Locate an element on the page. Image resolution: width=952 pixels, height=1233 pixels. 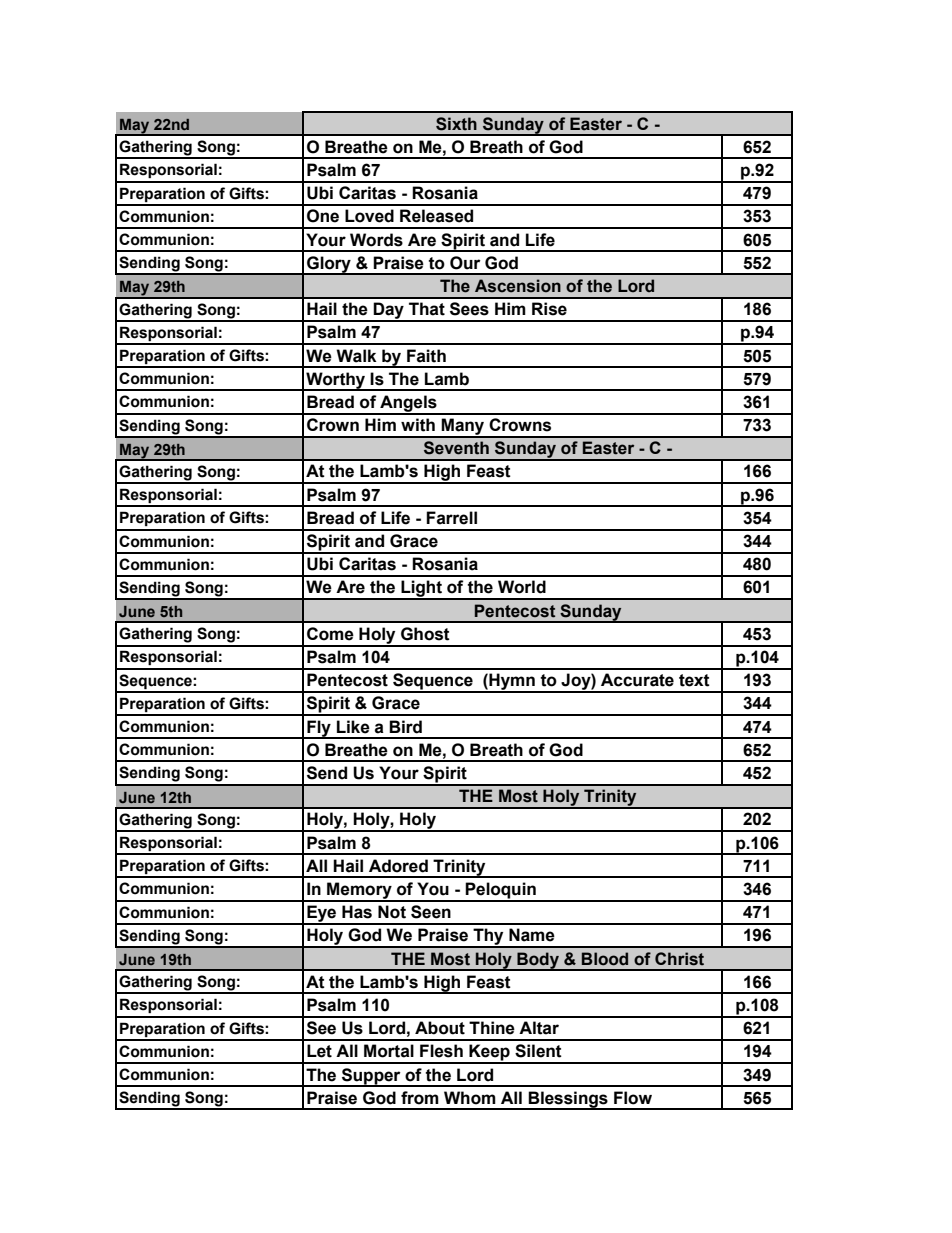
Supper is located at coordinates (371, 1077).
